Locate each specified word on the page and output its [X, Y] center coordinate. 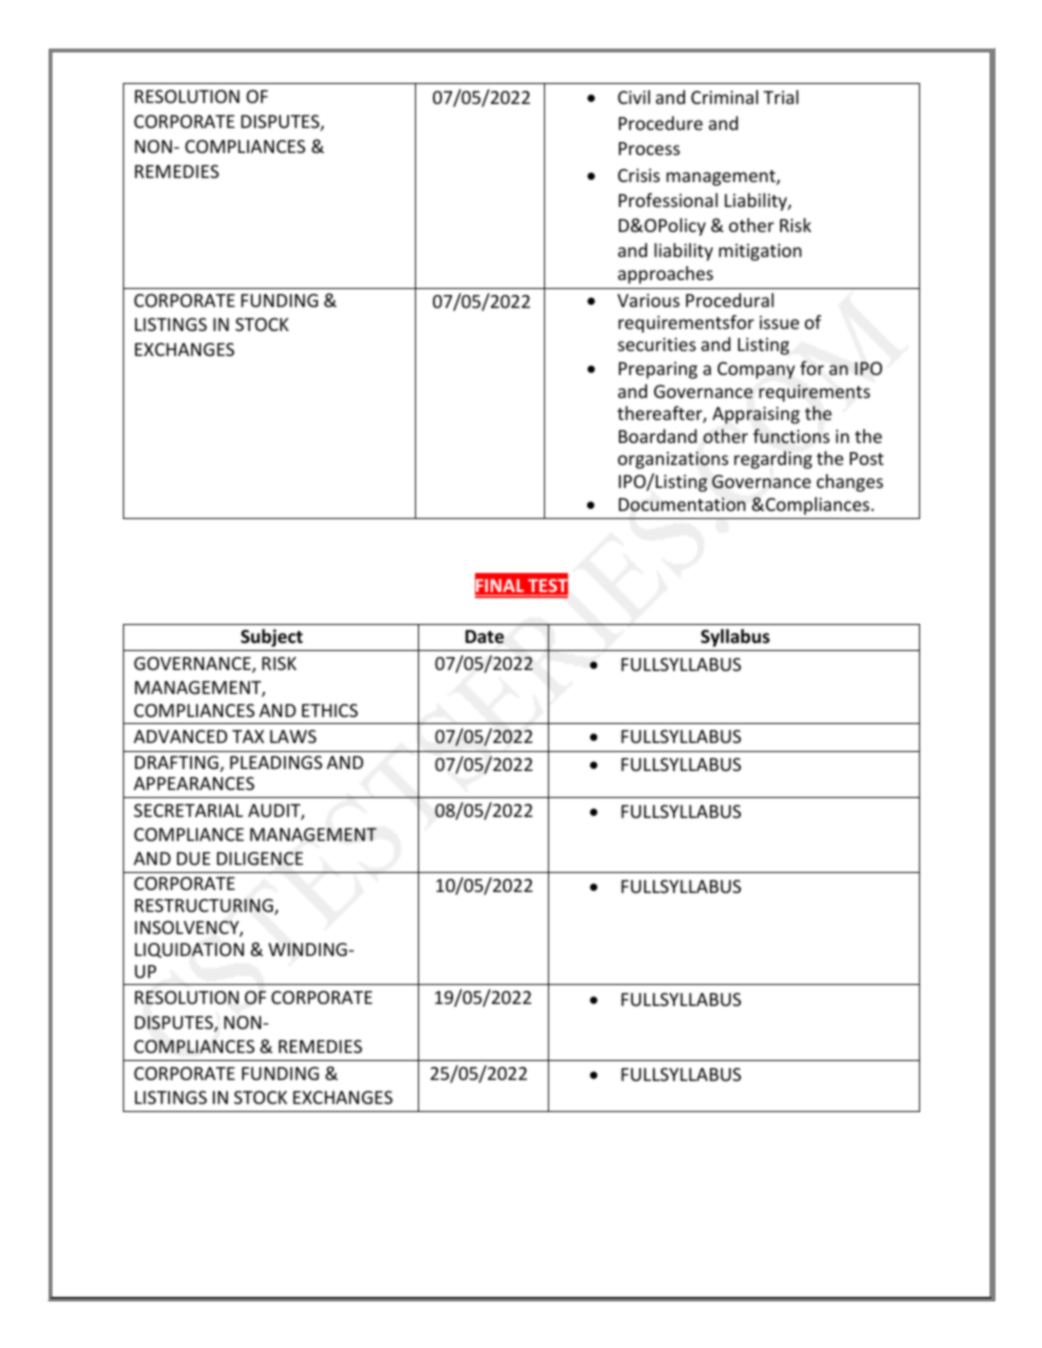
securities [657, 344]
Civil [634, 97]
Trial [780, 97]
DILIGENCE [260, 858]
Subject [272, 638]
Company [756, 370]
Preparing [658, 370]
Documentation [682, 504]
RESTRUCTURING [204, 905]
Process [649, 148]
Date [484, 637]
